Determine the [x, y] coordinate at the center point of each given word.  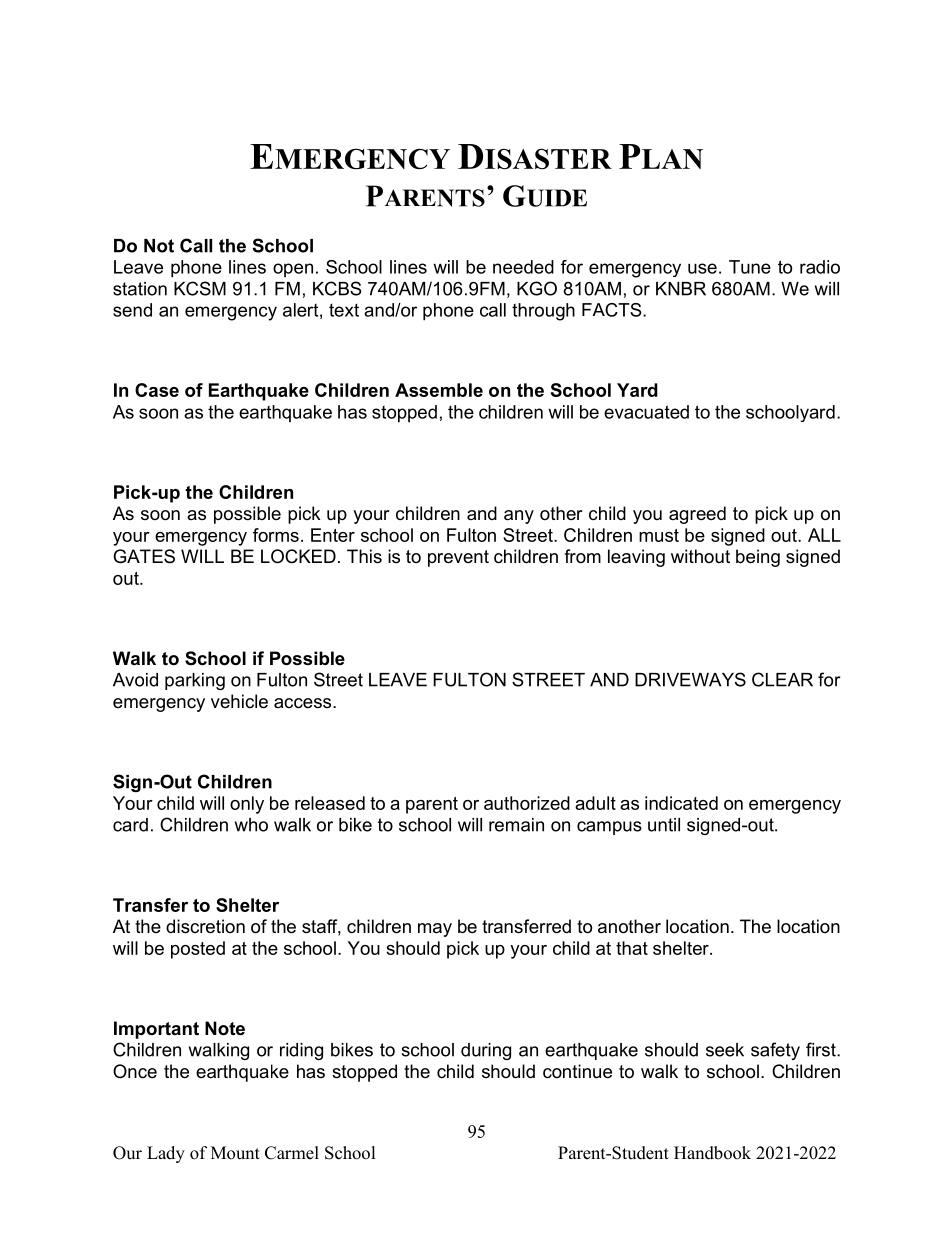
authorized [527, 803]
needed [523, 267]
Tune [750, 267]
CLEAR [782, 679]
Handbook [712, 1153]
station [140, 289]
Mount [235, 1153]
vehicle [239, 701]
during [486, 1051]
